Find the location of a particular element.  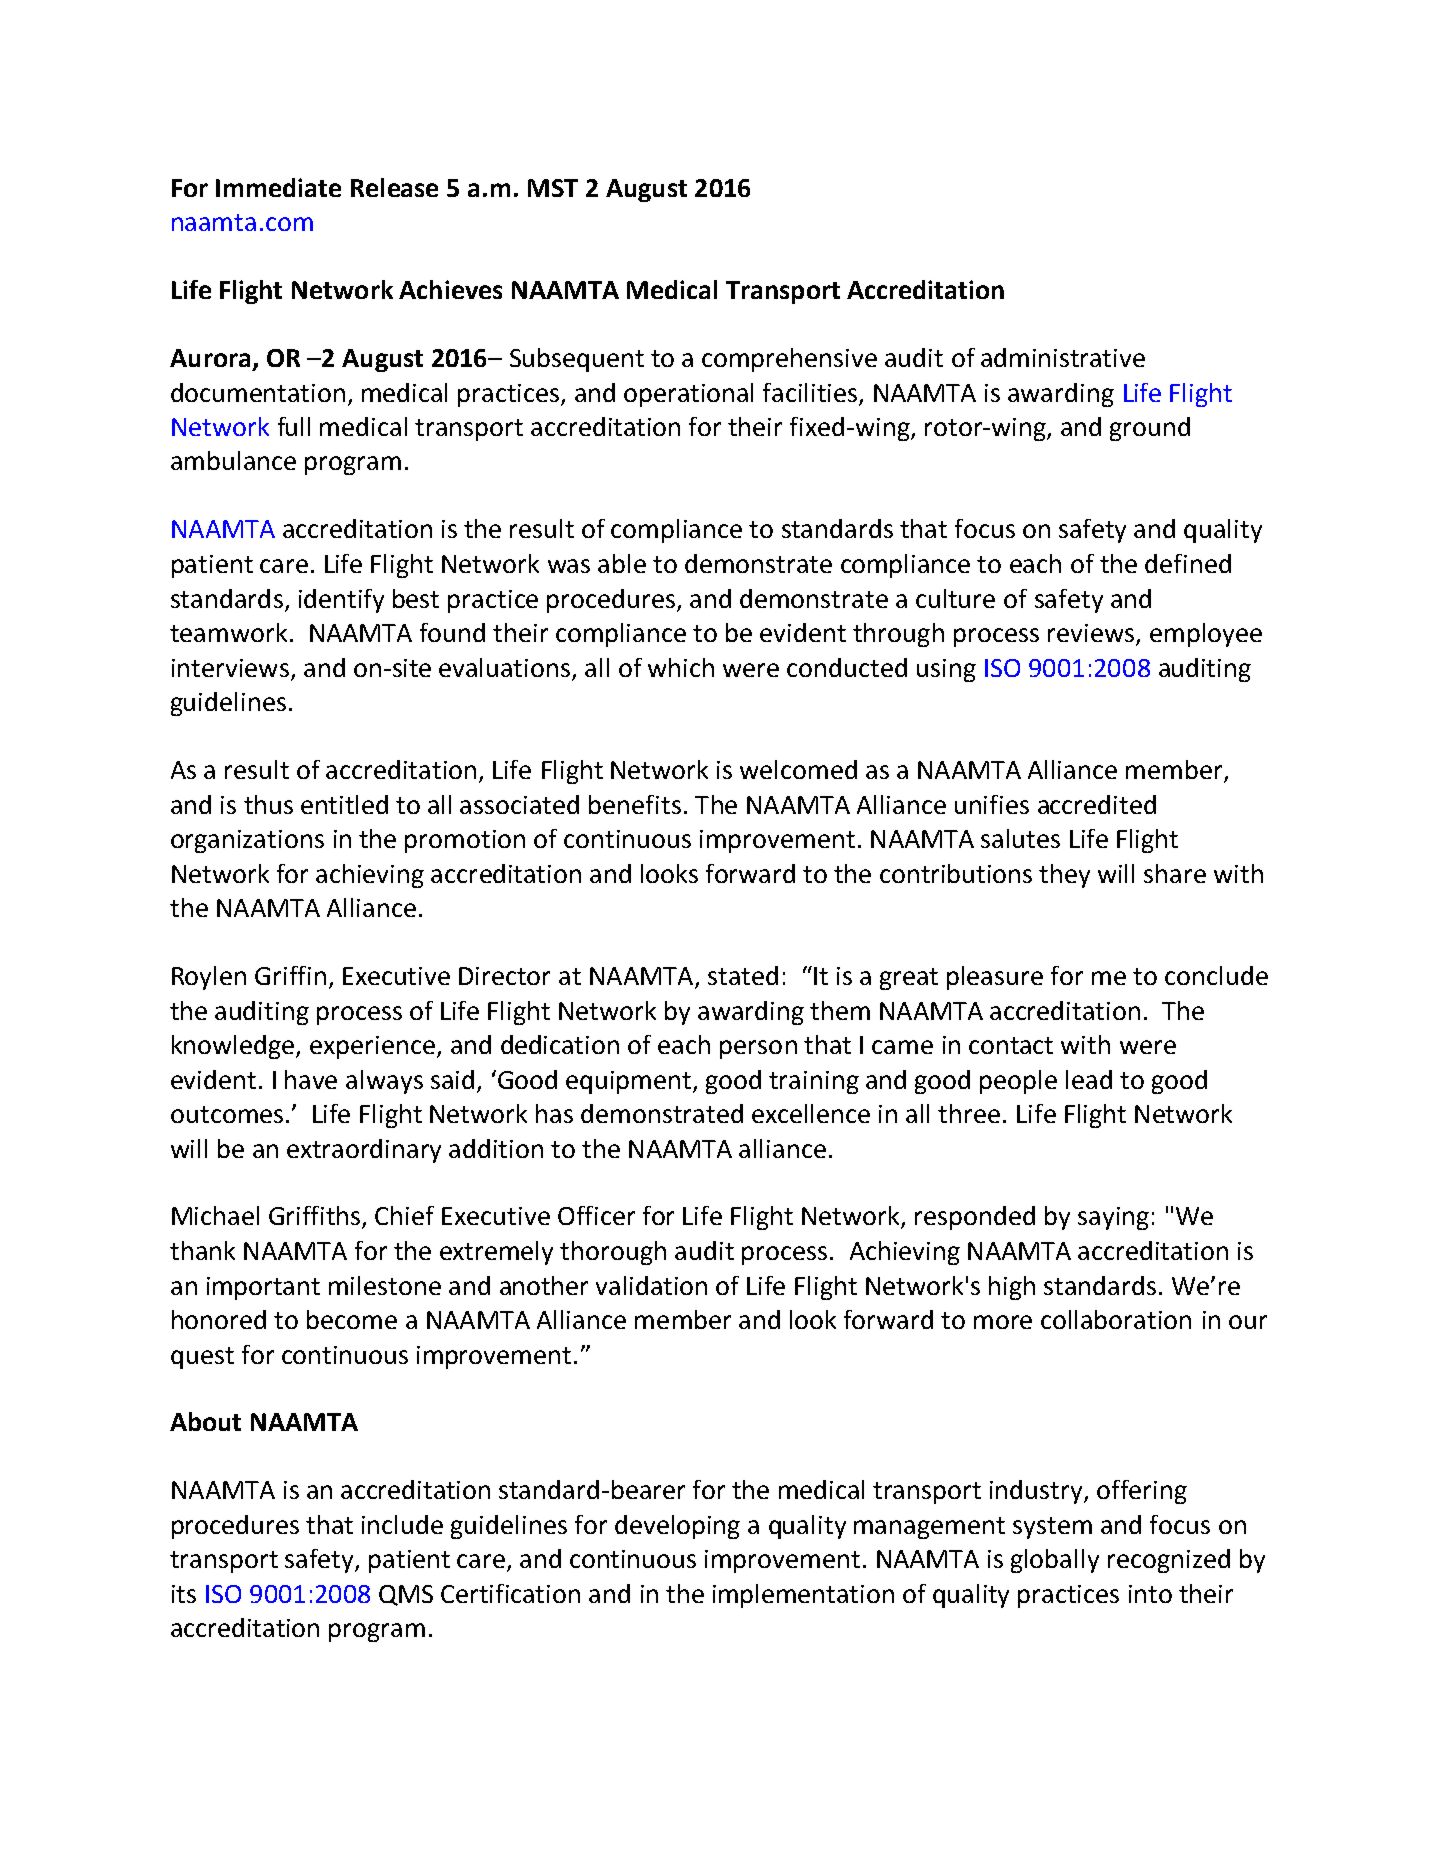

include is located at coordinates (402, 1524).
